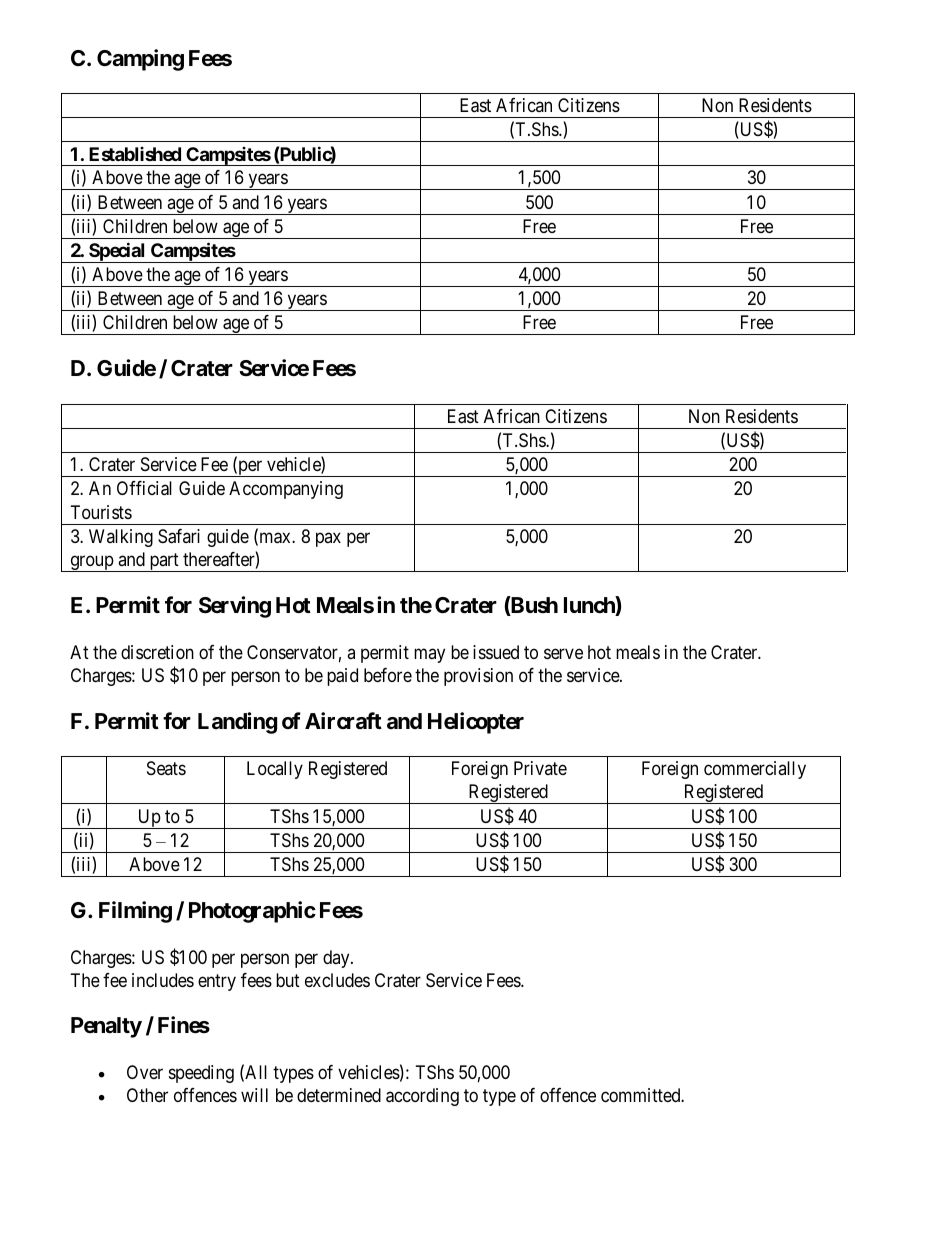 The image size is (952, 1233). Describe the element at coordinates (755, 770) in the screenshot. I see `commercially` at that location.
